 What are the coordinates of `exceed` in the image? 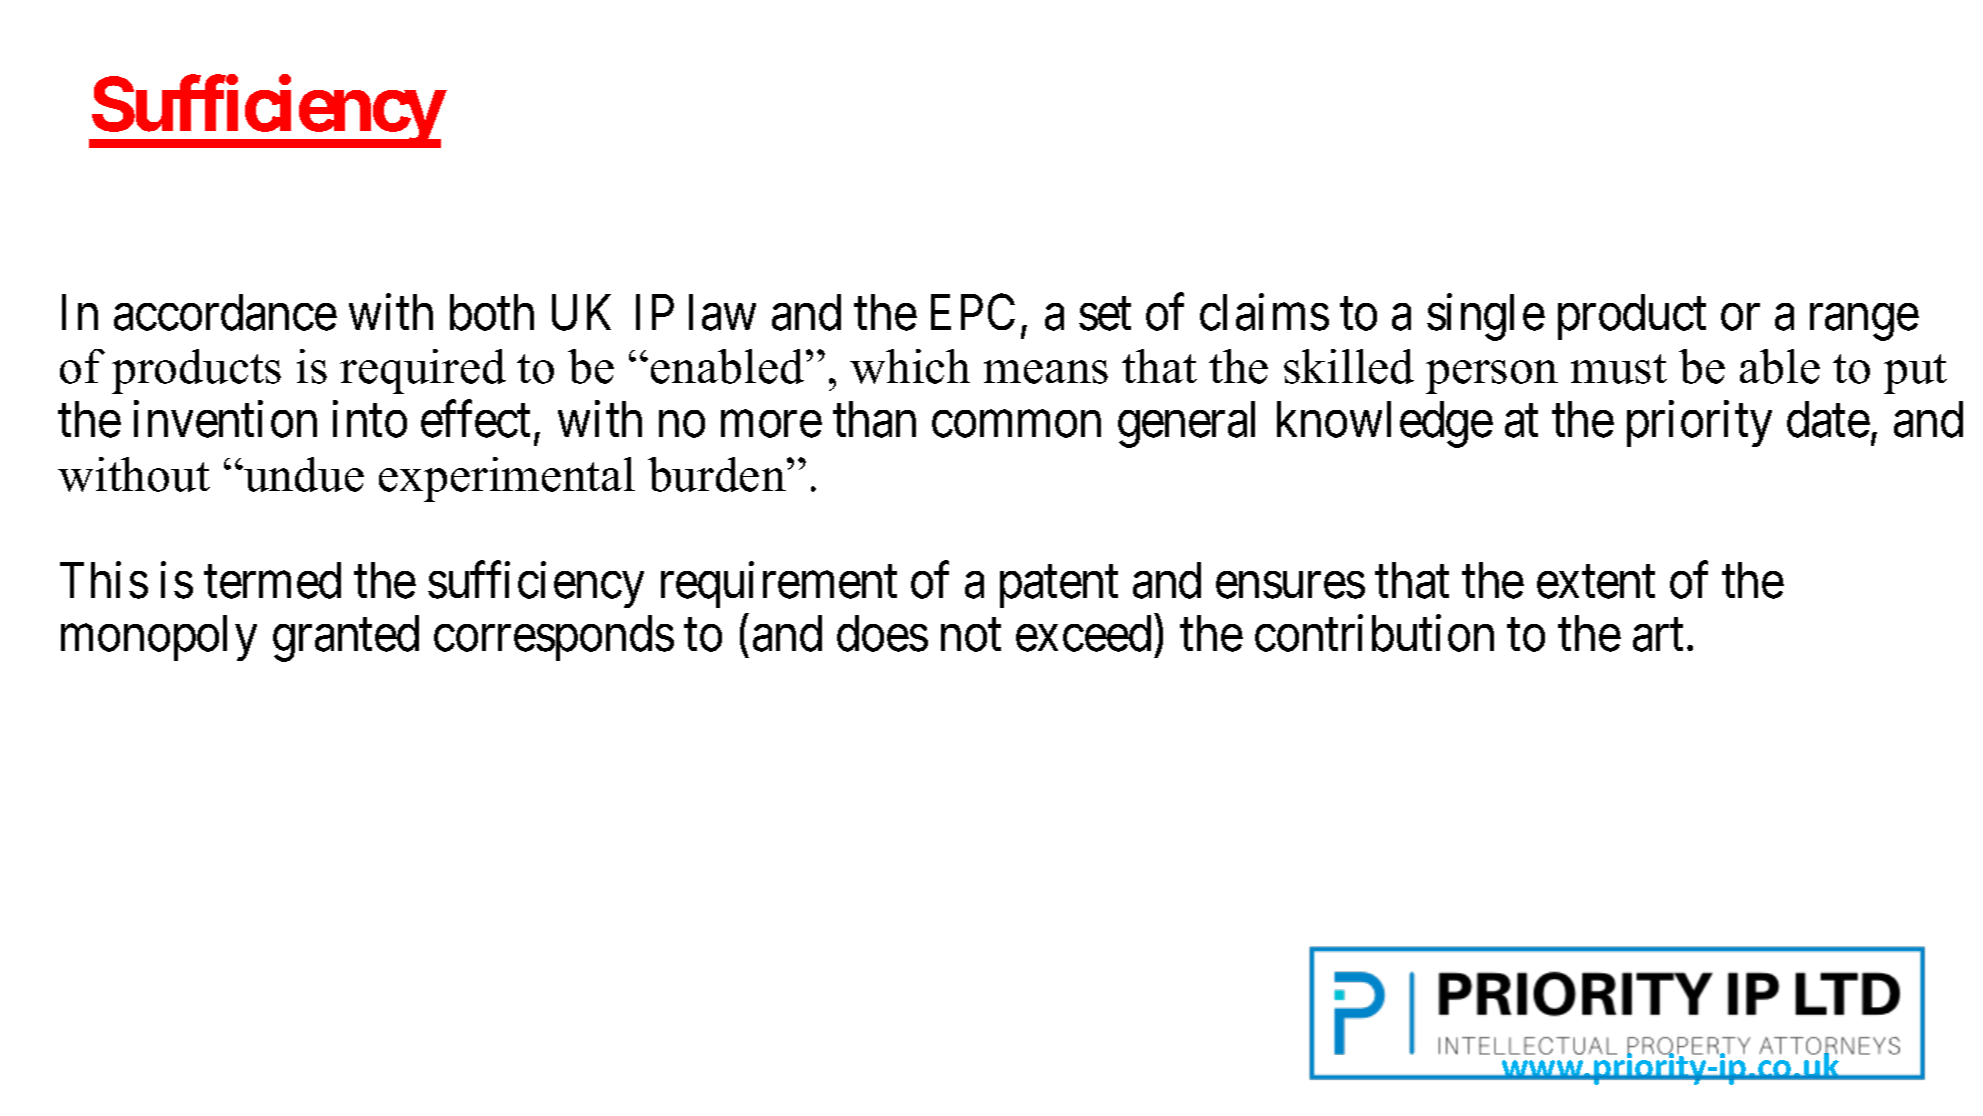 It's located at (1083, 633).
